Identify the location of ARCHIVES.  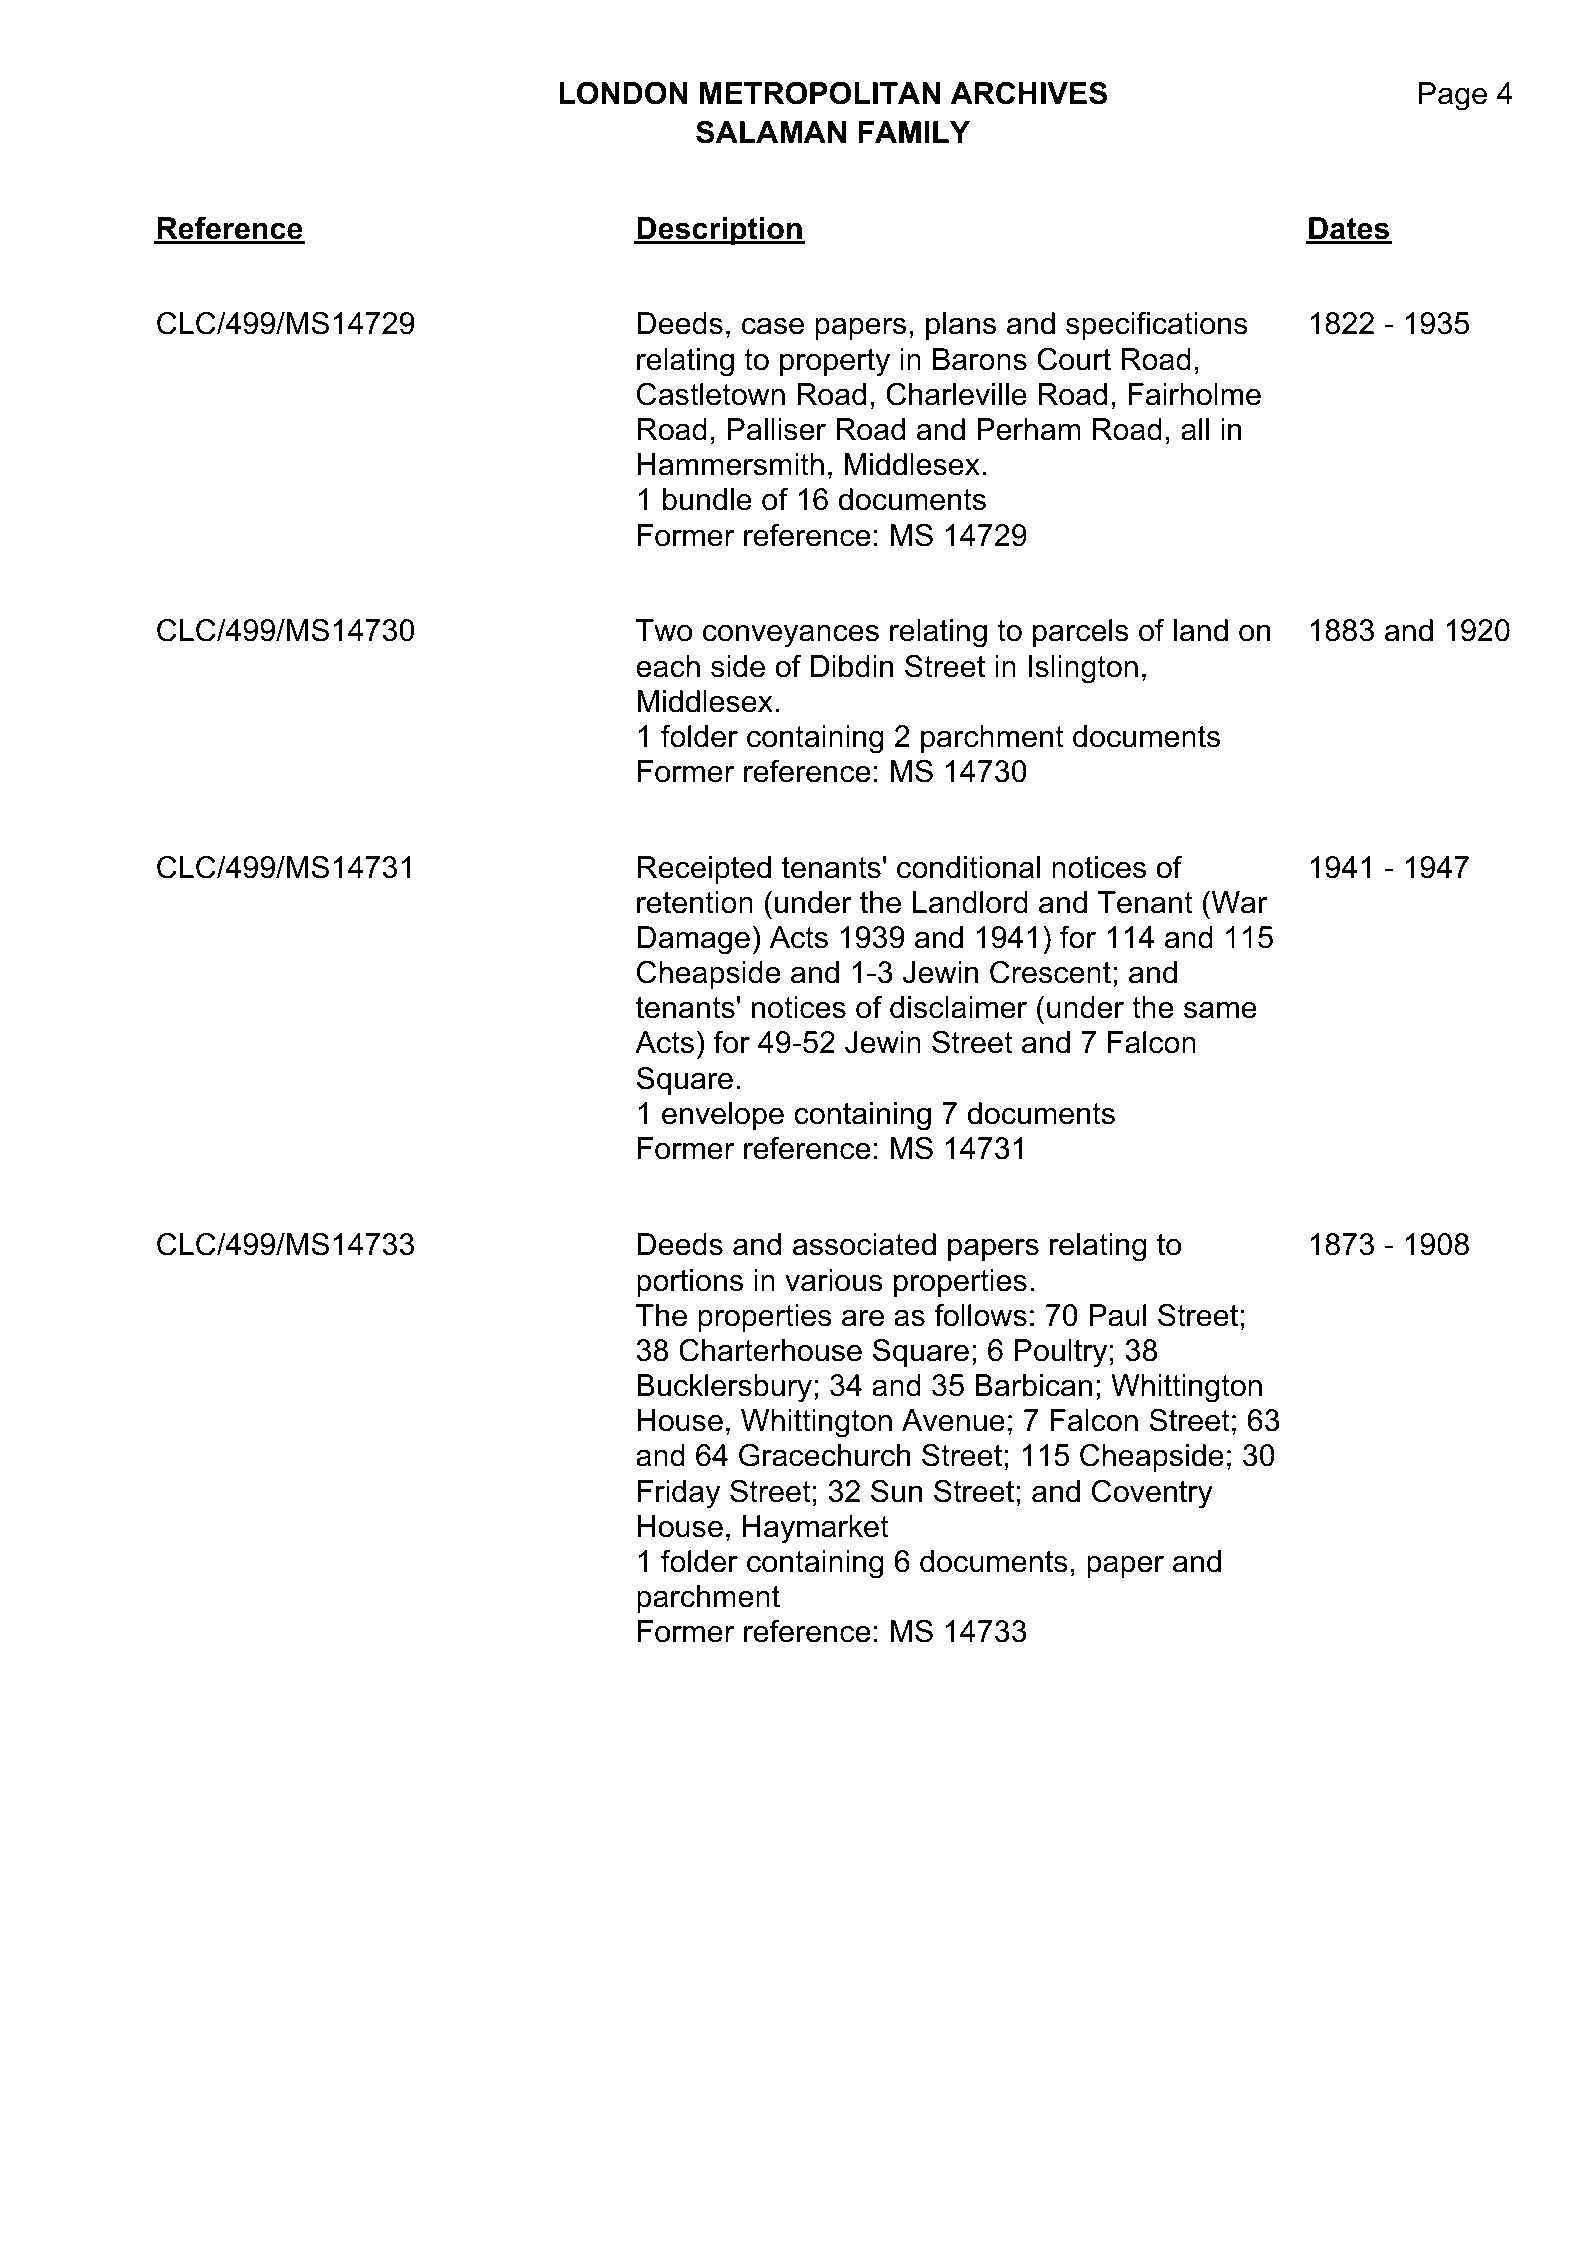
(1029, 93).
